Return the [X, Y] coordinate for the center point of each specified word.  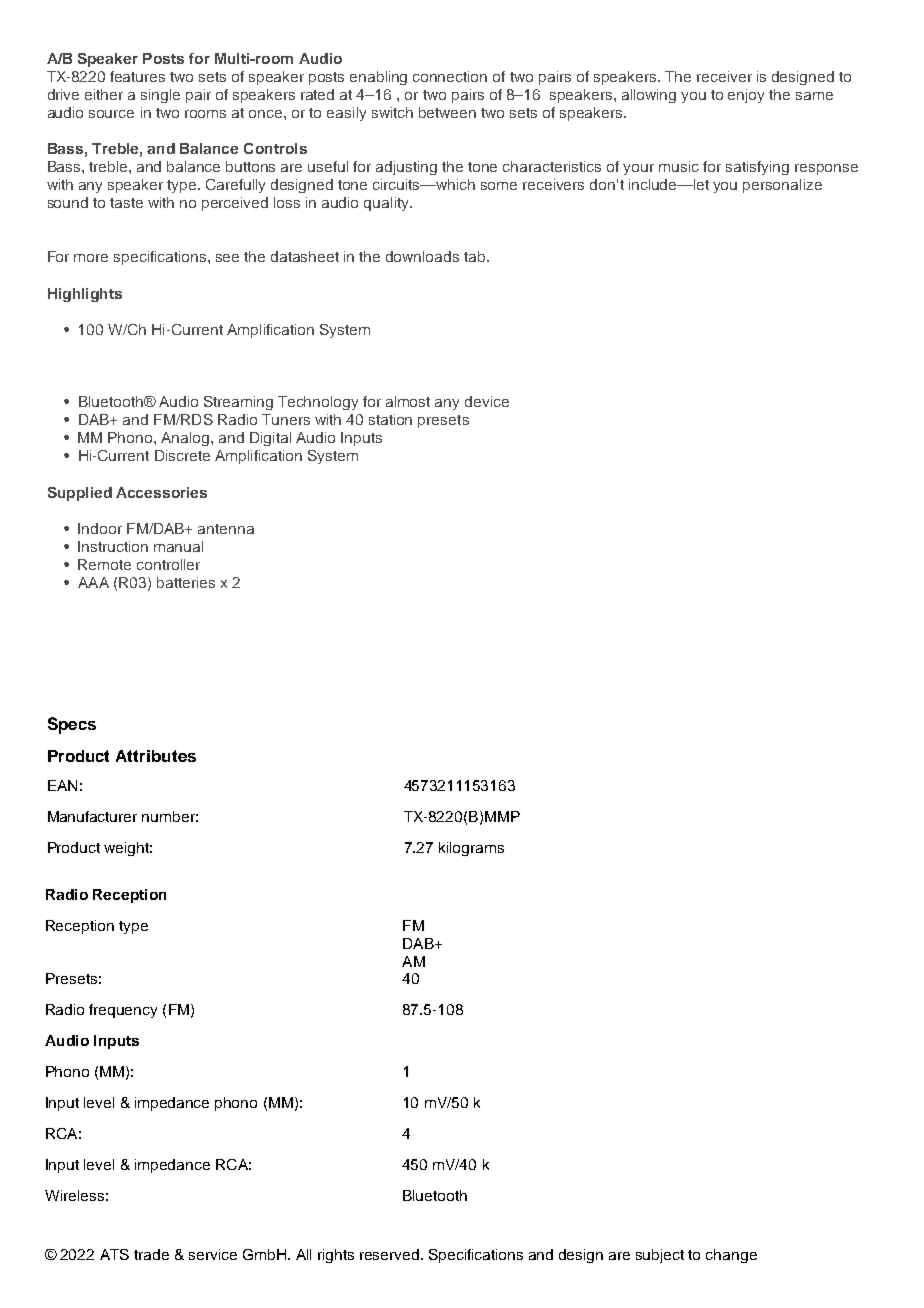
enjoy [746, 96]
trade [151, 1254]
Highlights [85, 295]
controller [168, 564]
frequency [123, 1011]
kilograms [471, 849]
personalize [782, 186]
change [731, 1256]
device [487, 401]
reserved [389, 1254]
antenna [226, 529]
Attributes [156, 756]
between [447, 112]
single [160, 96]
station [390, 419]
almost [408, 401]
